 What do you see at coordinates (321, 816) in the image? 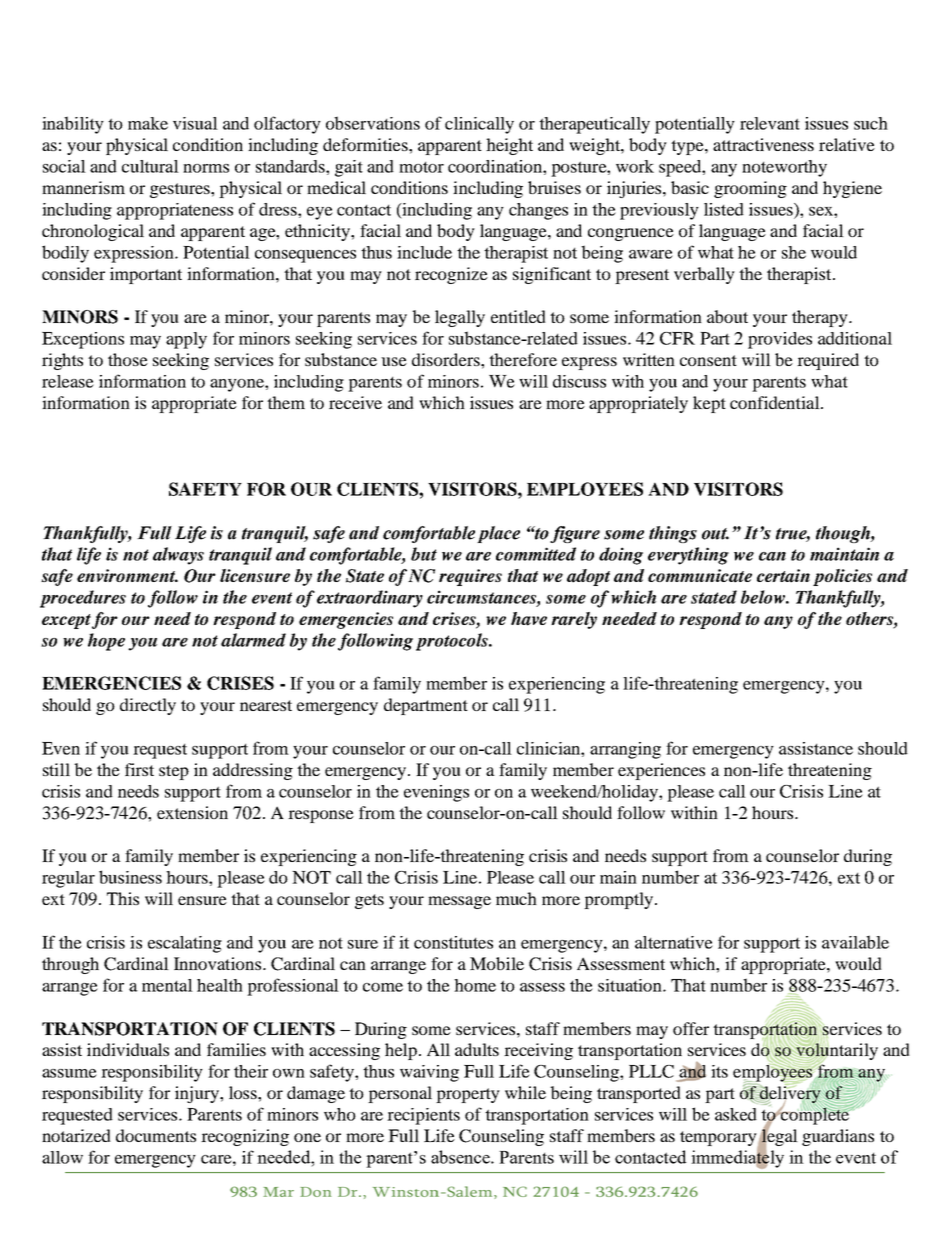
I see `response` at bounding box center [321, 816].
